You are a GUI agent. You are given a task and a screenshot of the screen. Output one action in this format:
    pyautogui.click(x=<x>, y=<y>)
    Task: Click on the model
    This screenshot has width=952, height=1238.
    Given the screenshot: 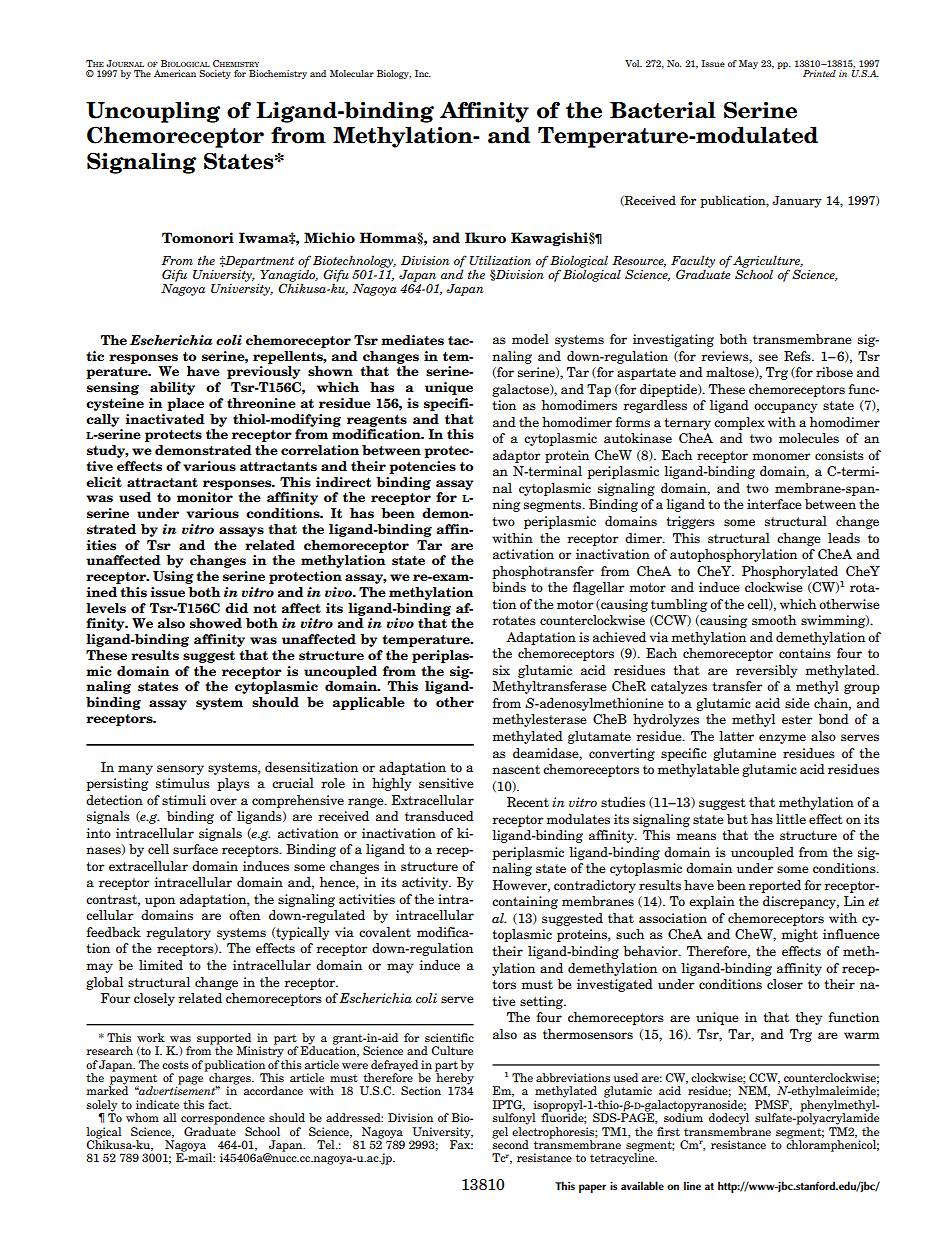 What is the action you would take?
    pyautogui.click(x=530, y=339)
